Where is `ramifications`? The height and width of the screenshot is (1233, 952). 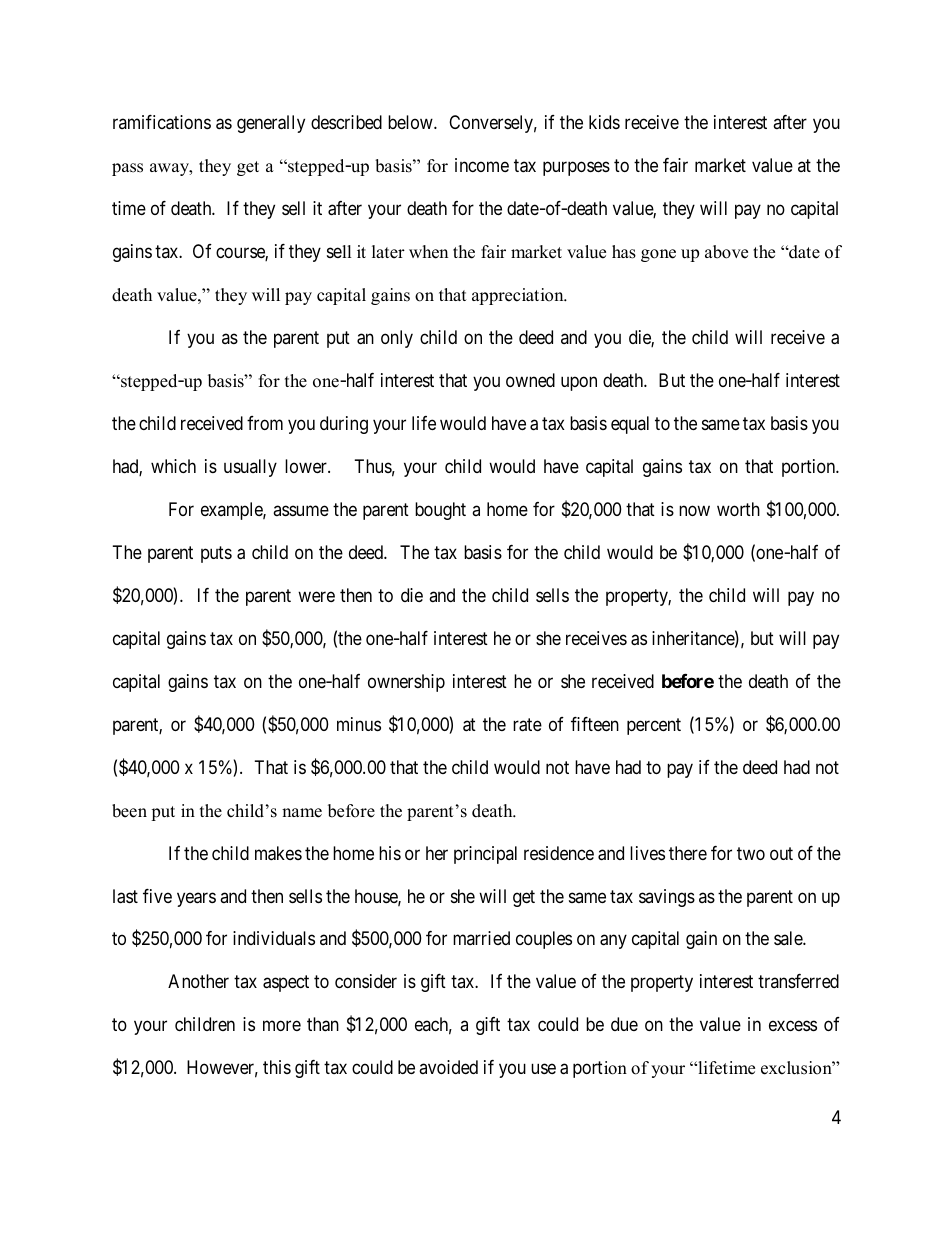 ramifications is located at coordinates (162, 122).
